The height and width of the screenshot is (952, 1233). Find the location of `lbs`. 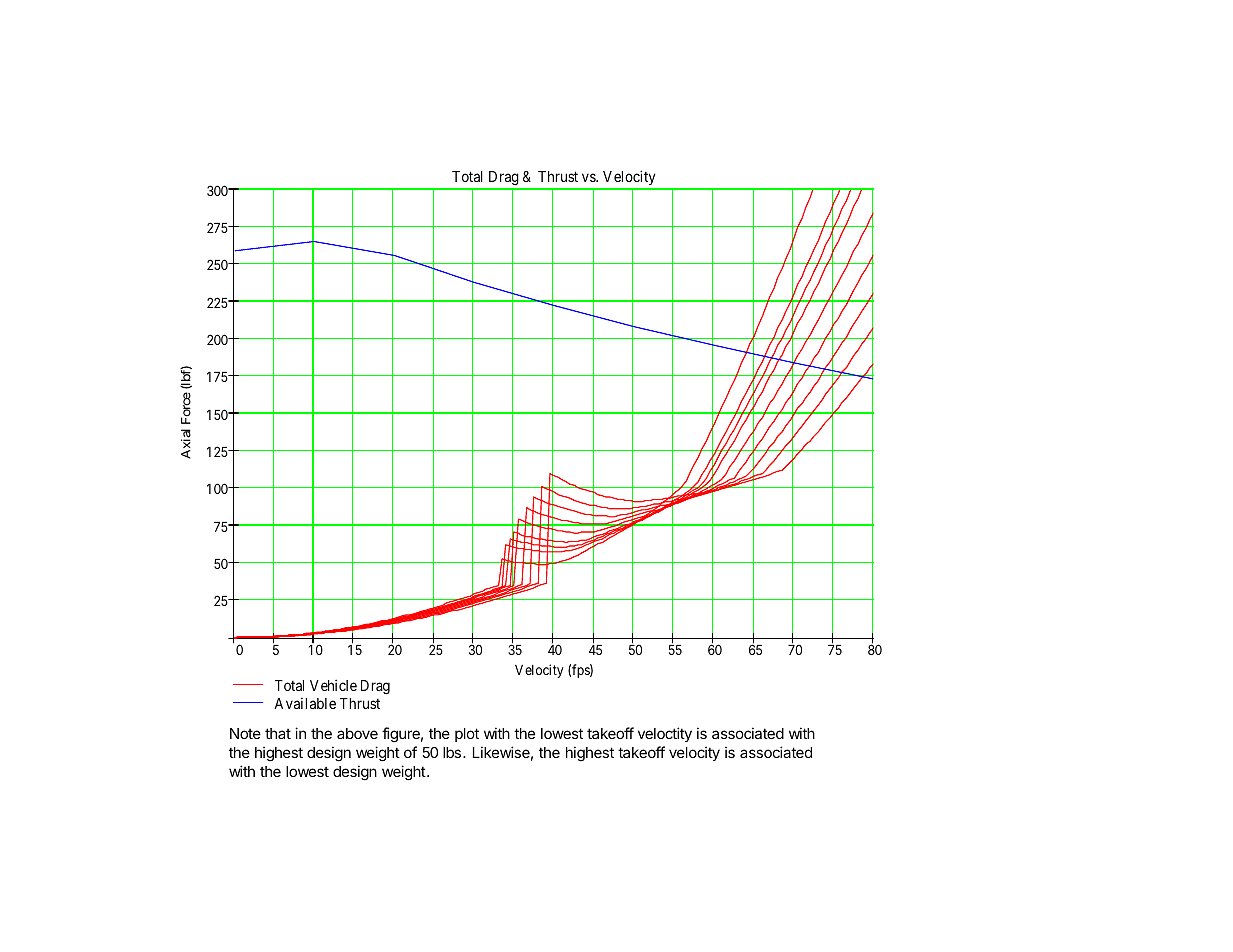

lbs is located at coordinates (452, 752).
